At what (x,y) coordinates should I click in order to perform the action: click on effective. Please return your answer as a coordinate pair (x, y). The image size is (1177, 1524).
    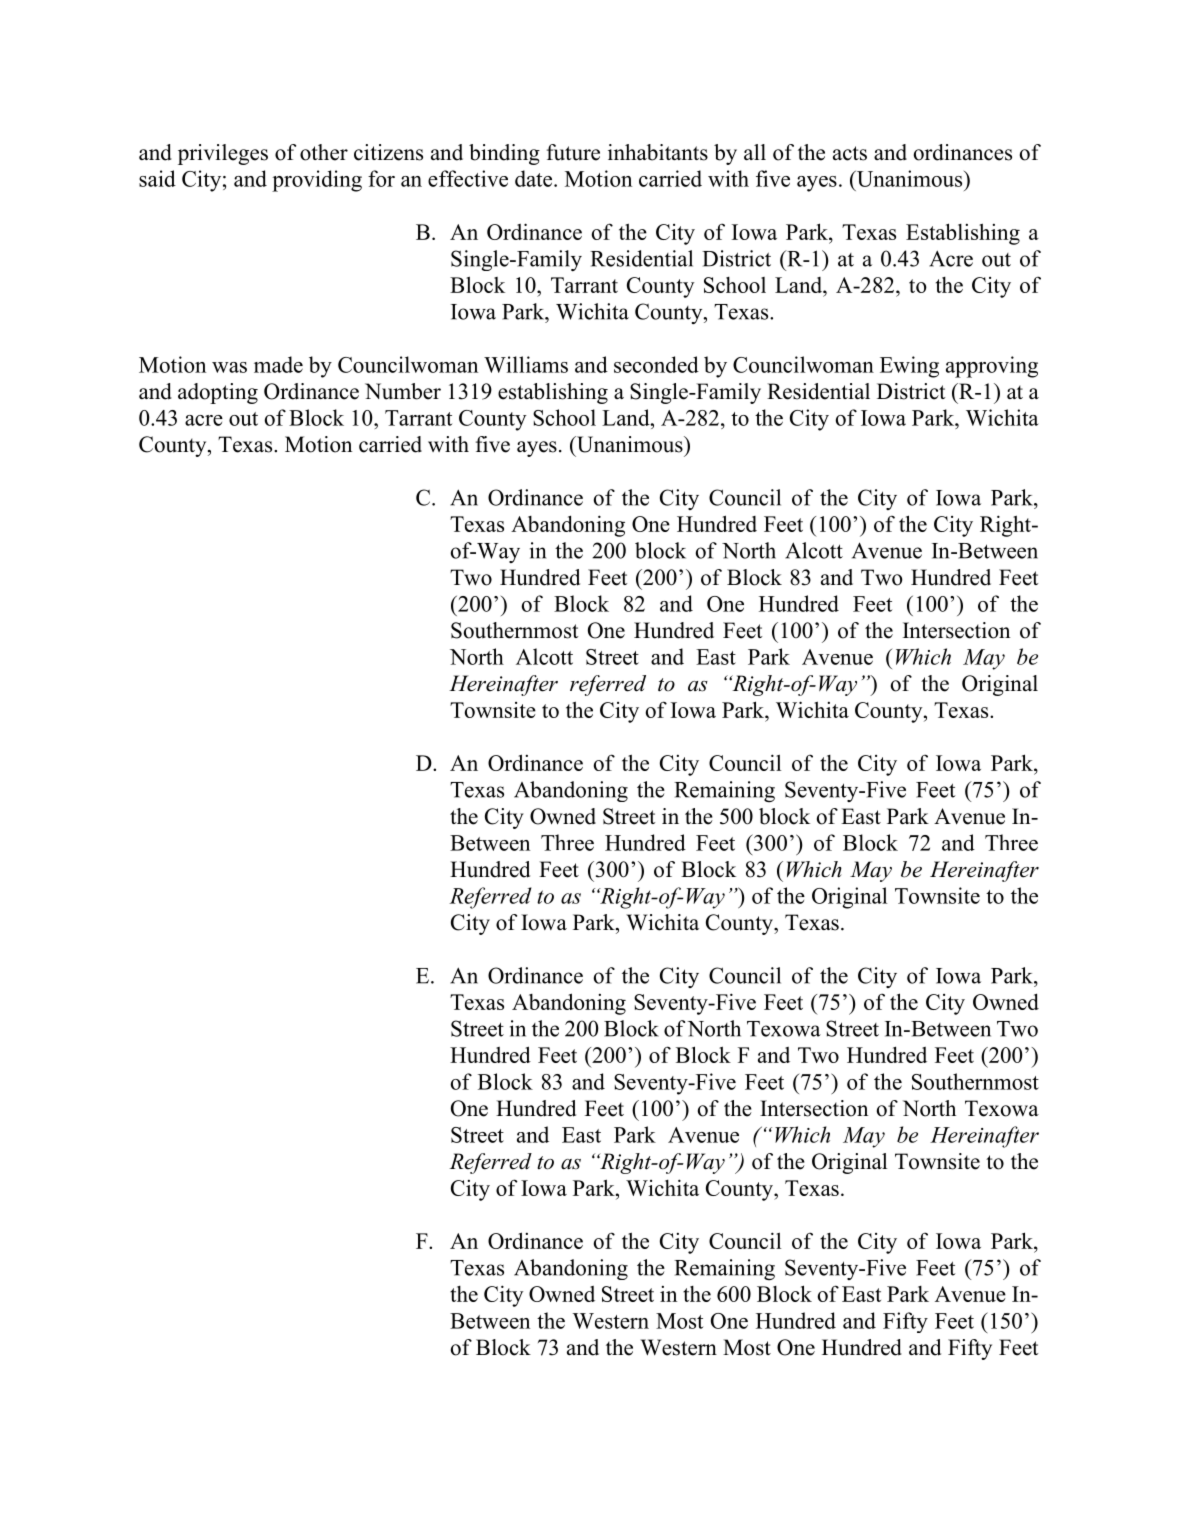
    Looking at the image, I should click on (468, 178).
